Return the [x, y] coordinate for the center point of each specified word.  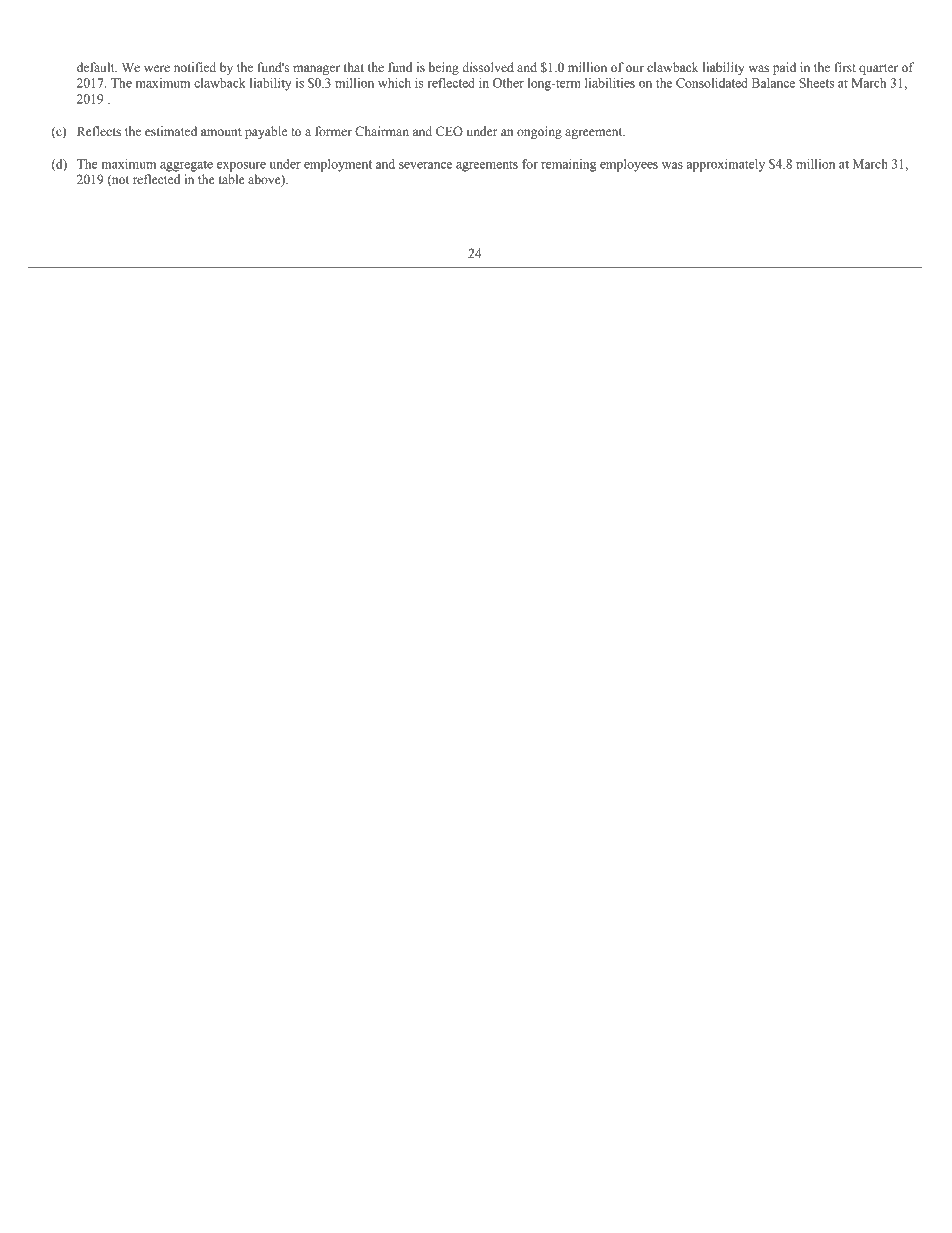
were [157, 69]
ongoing [539, 132]
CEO [449, 131]
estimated [171, 131]
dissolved [488, 67]
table [232, 179]
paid [784, 68]
